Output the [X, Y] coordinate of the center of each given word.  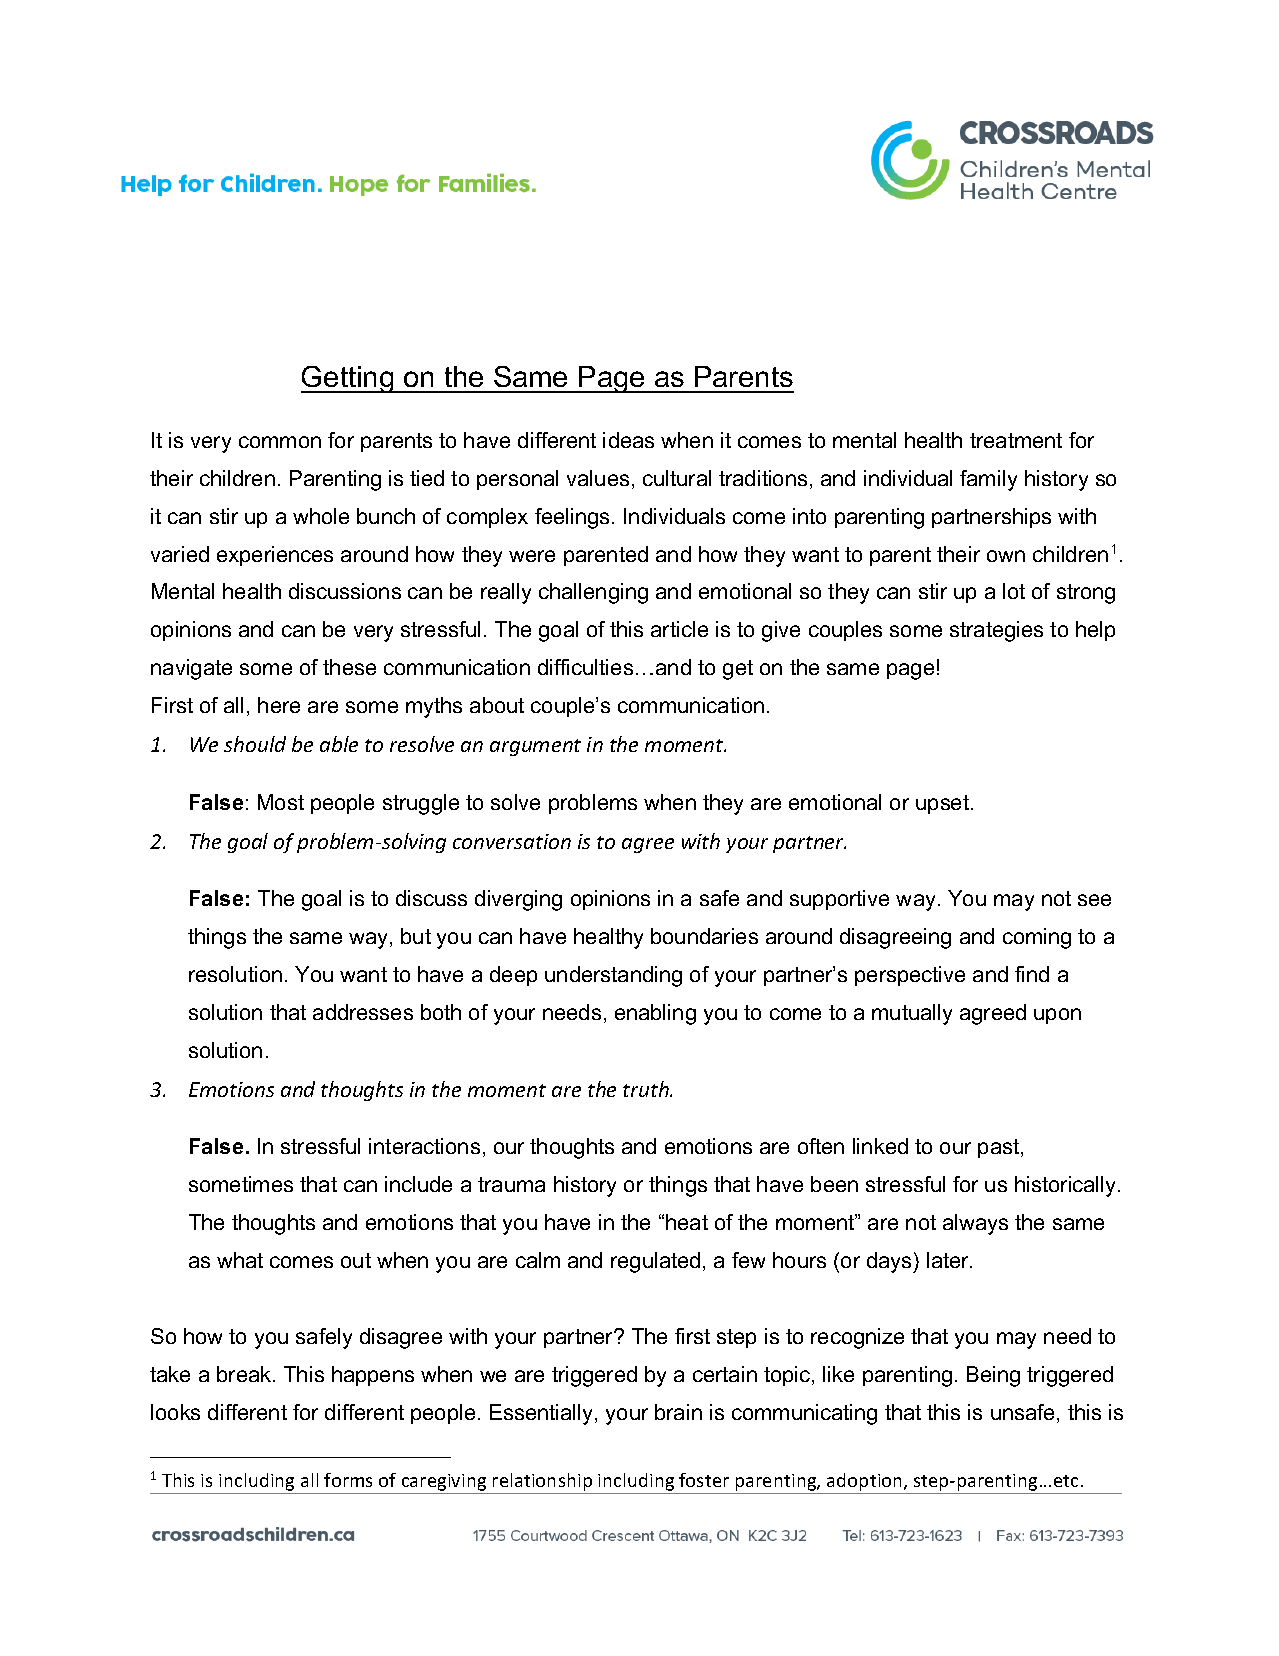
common [280, 442]
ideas [628, 440]
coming [1037, 938]
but [416, 936]
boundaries [704, 936]
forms [348, 1480]
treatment [1016, 440]
